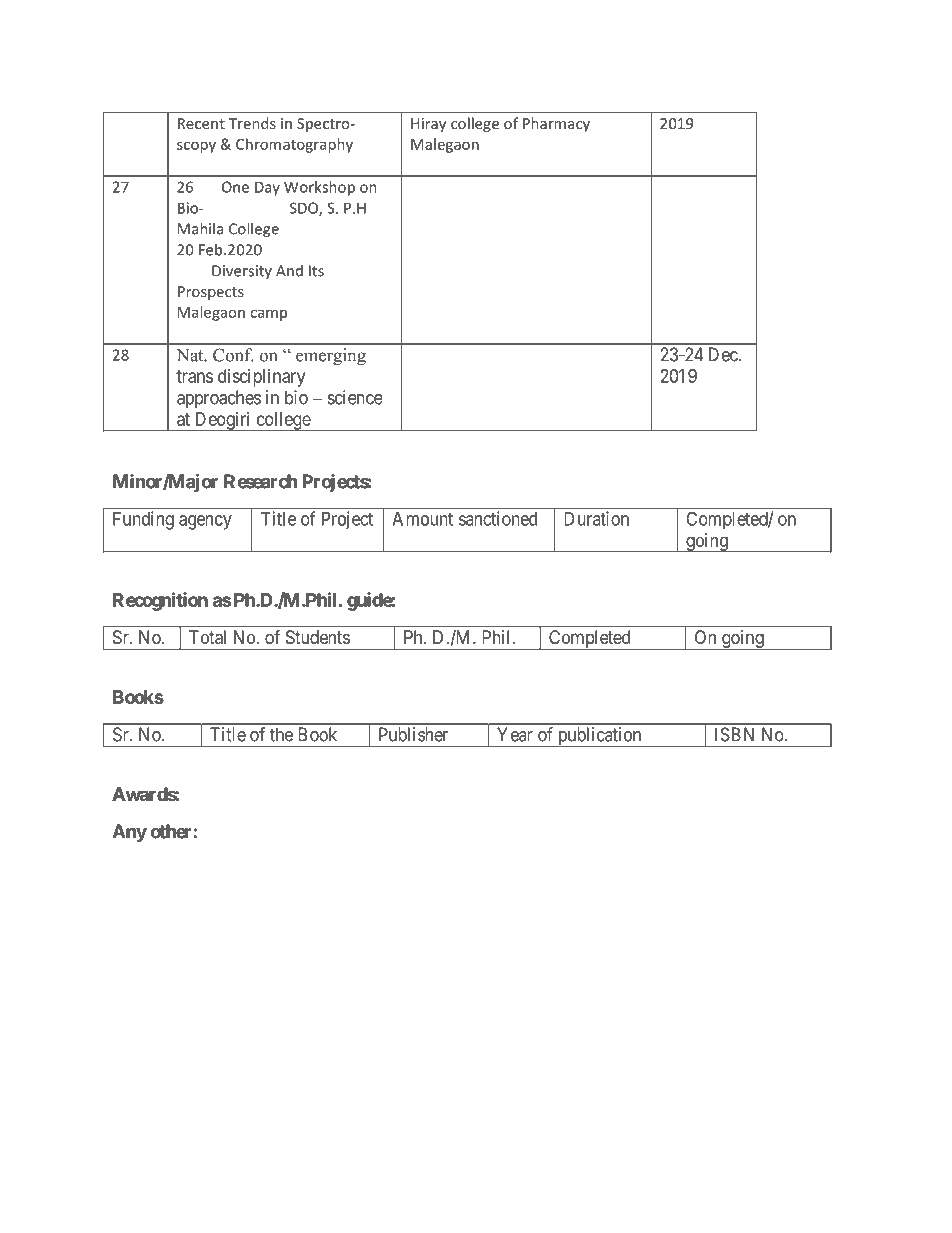  What do you see at coordinates (319, 188) in the document?
I see `Workshop` at bounding box center [319, 188].
